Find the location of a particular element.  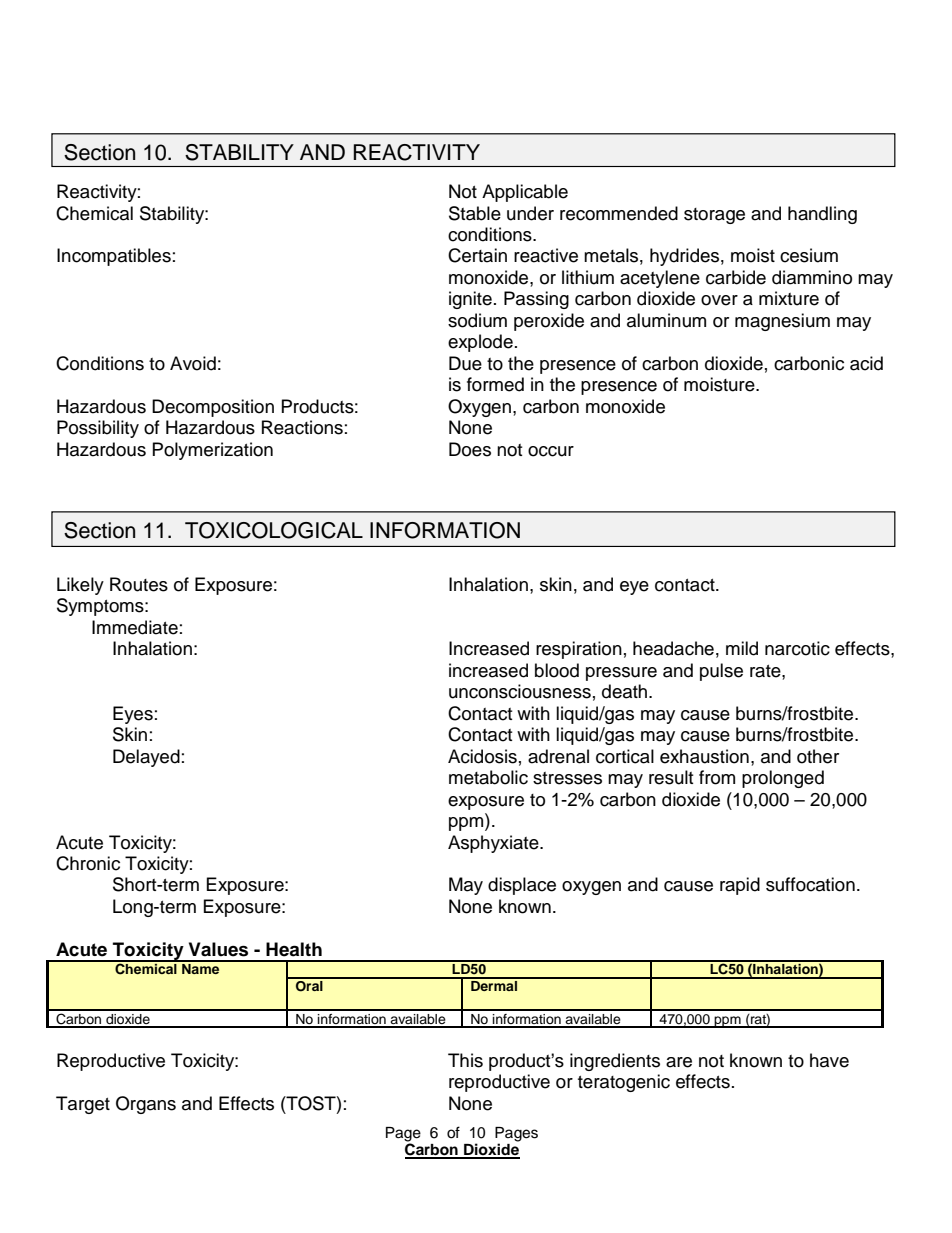

This is located at coordinates (465, 1060).
